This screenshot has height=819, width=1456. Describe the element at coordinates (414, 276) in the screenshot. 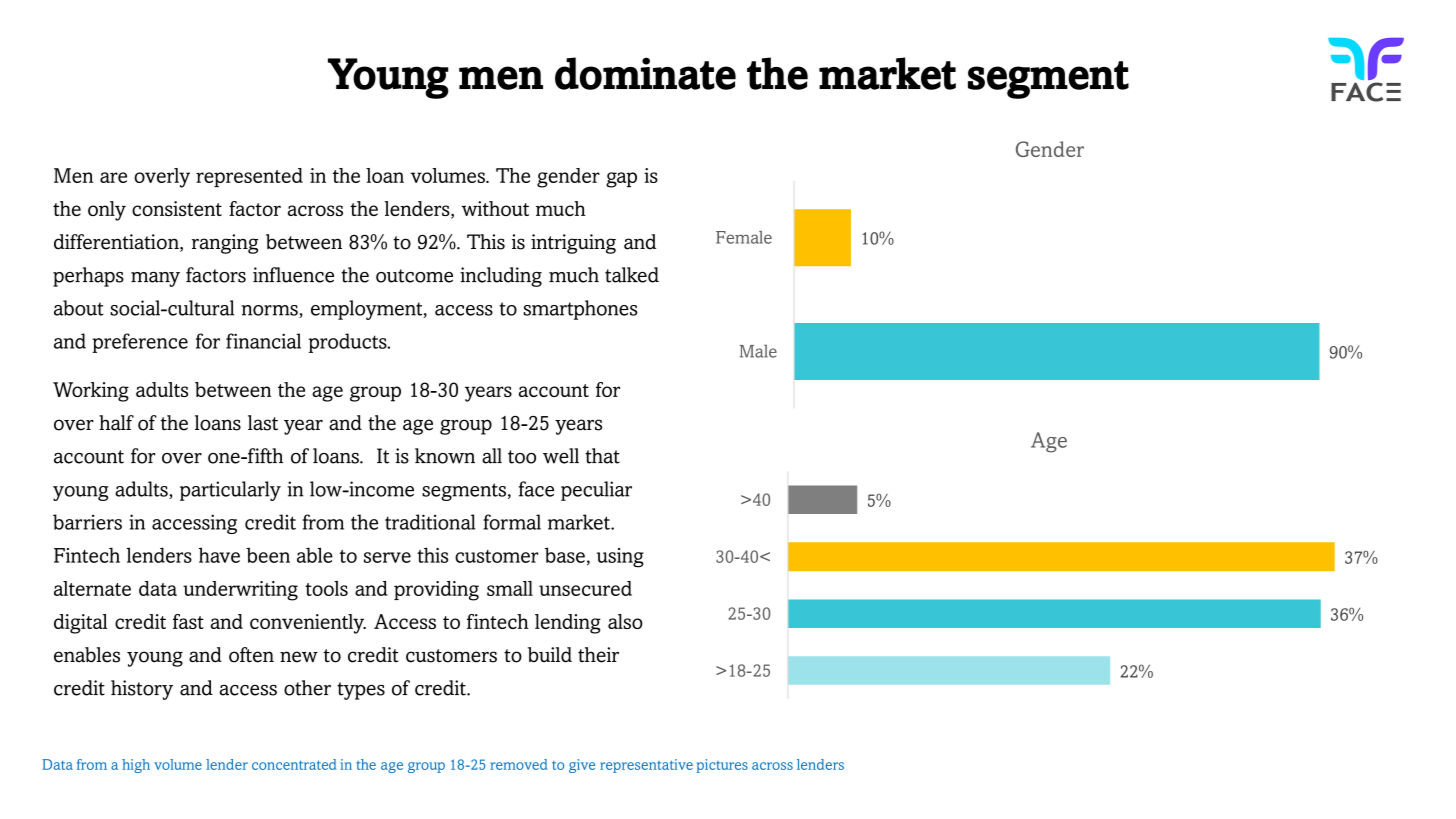

I see `outcome` at that location.
